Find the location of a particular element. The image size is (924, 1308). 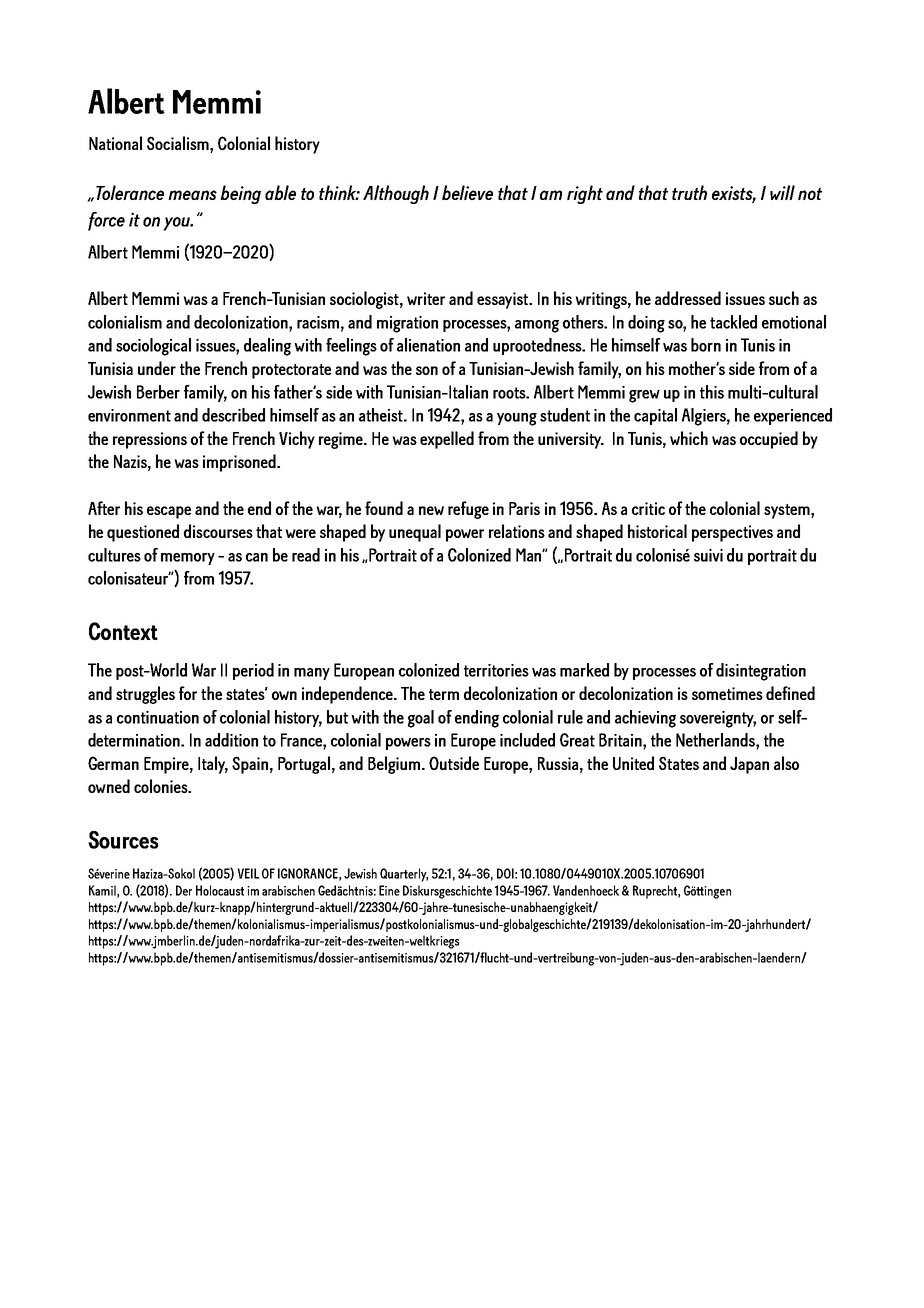

Japan is located at coordinates (749, 765).
